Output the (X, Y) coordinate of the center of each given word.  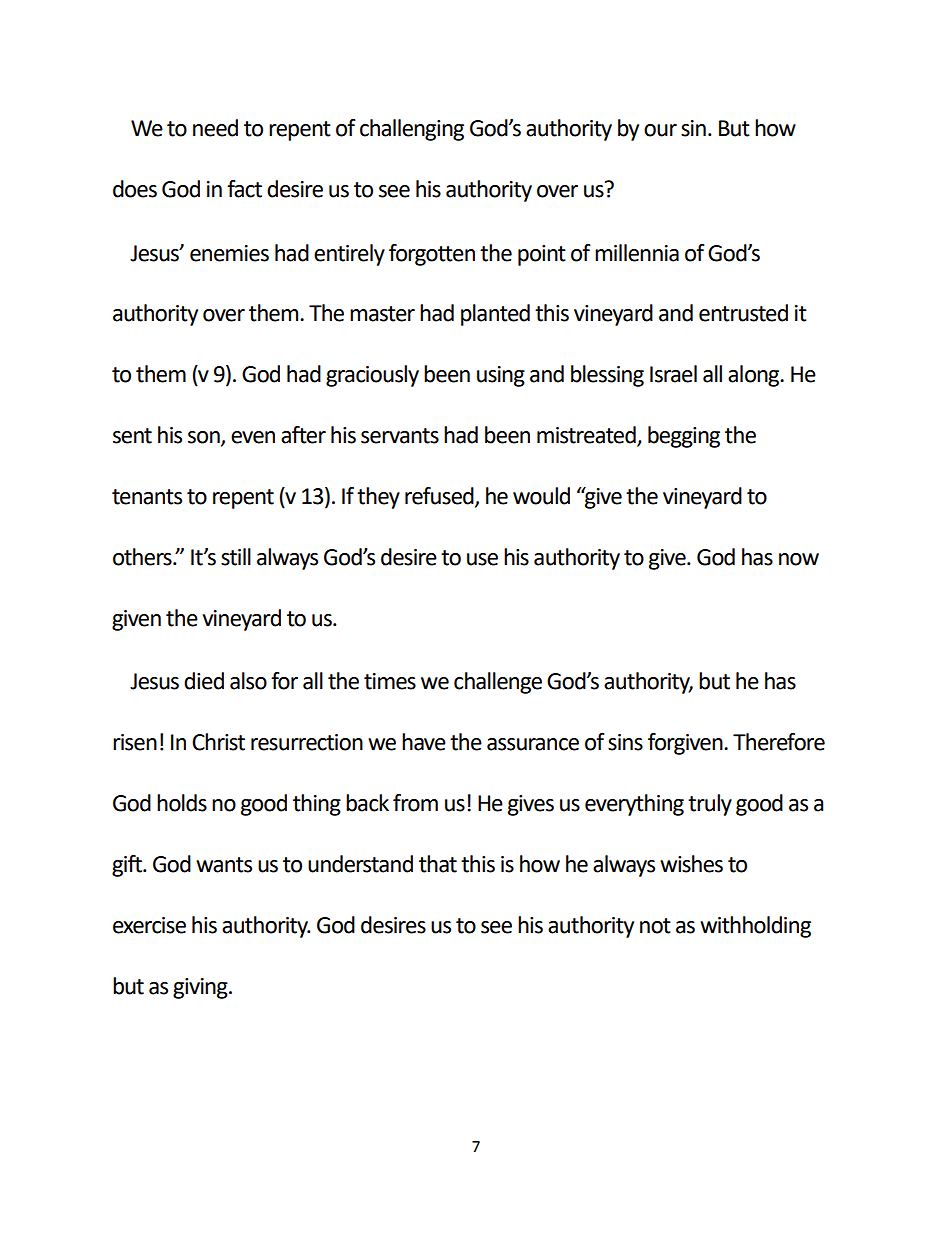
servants (400, 436)
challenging (412, 130)
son (205, 438)
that (438, 864)
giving (201, 988)
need (215, 128)
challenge (498, 683)
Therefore (779, 742)
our (660, 130)
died (204, 681)
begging (684, 437)
